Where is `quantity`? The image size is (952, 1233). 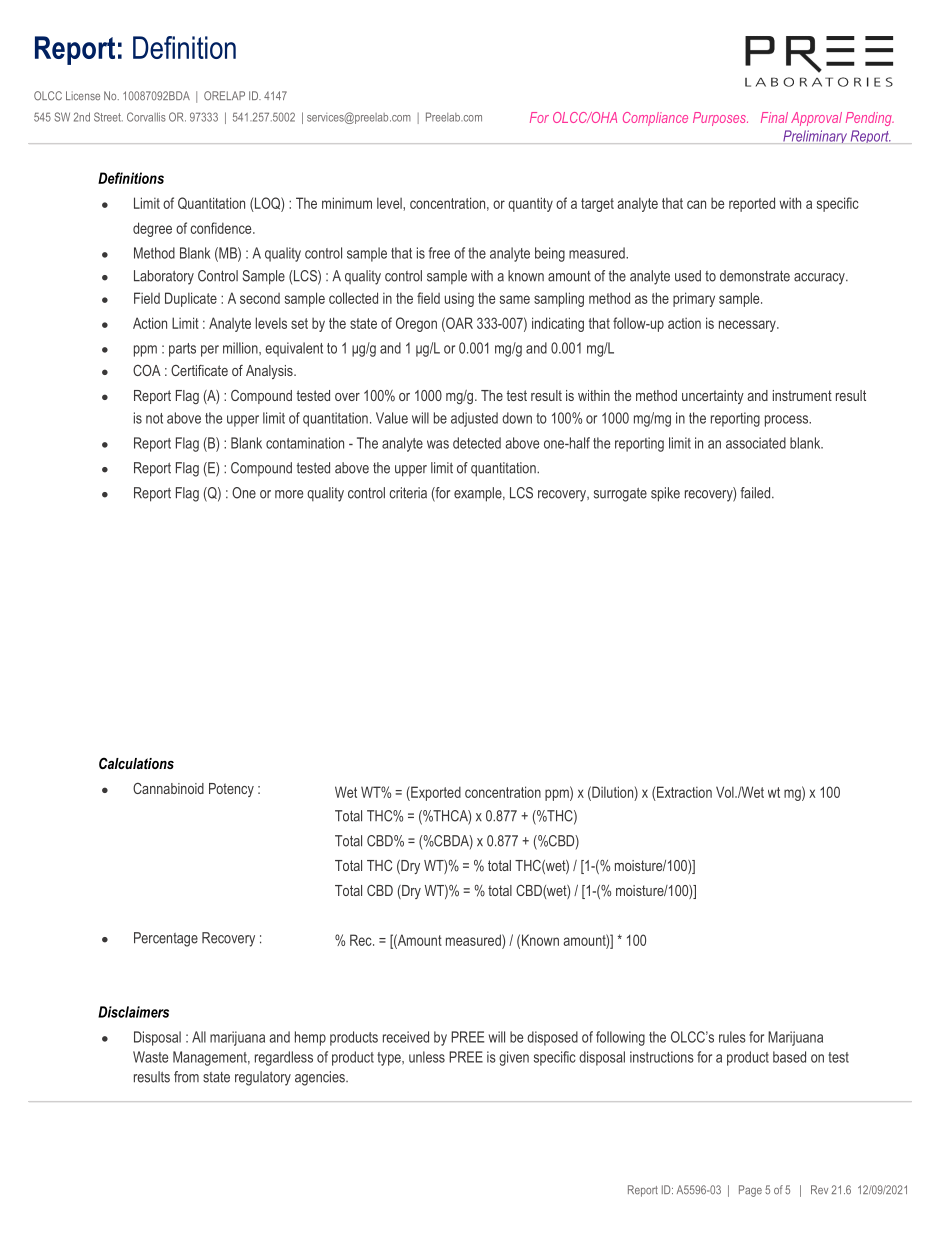 quantity is located at coordinates (530, 204).
